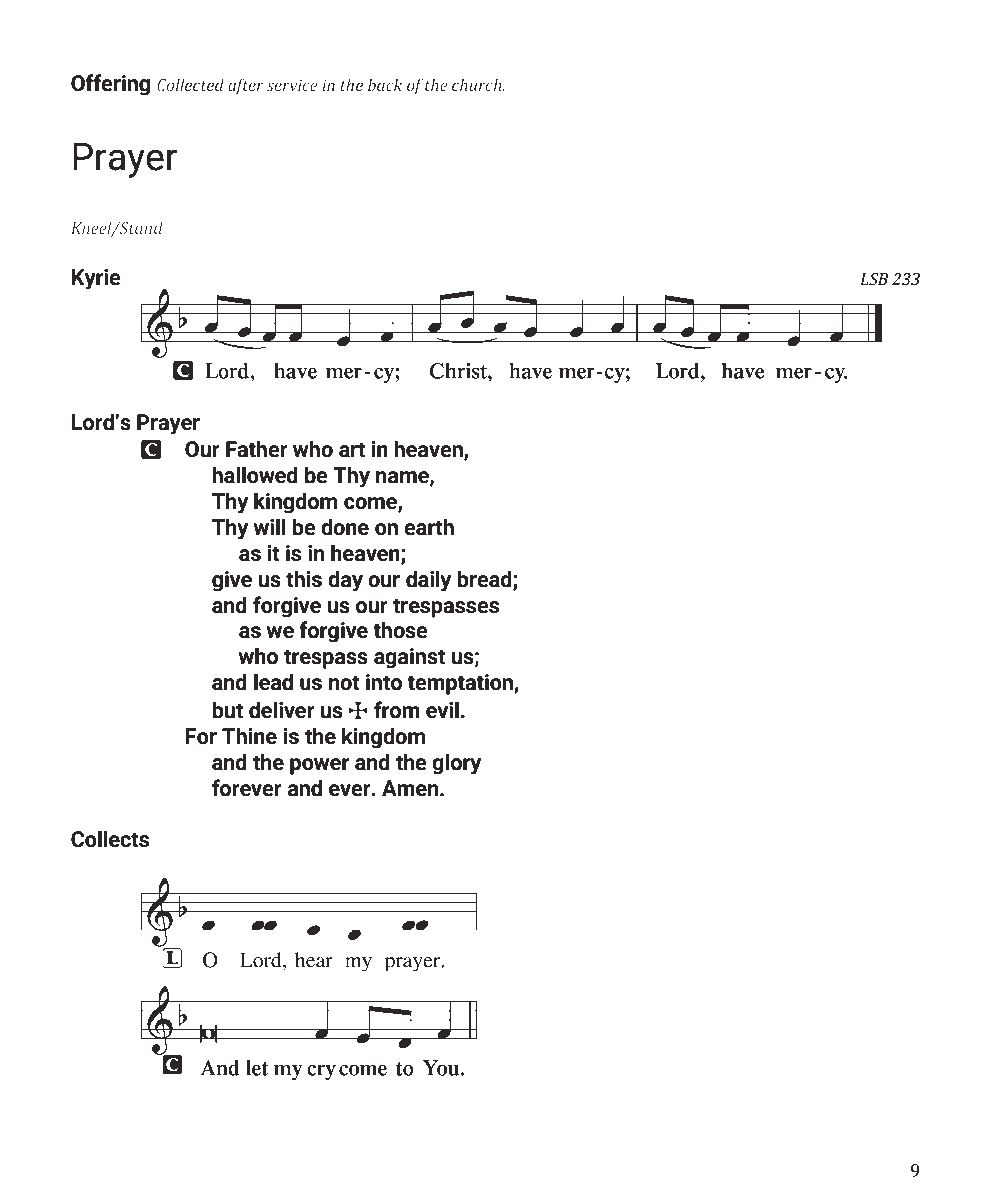 The image size is (991, 1204). What do you see at coordinates (429, 527) in the screenshot?
I see `earth` at bounding box center [429, 527].
